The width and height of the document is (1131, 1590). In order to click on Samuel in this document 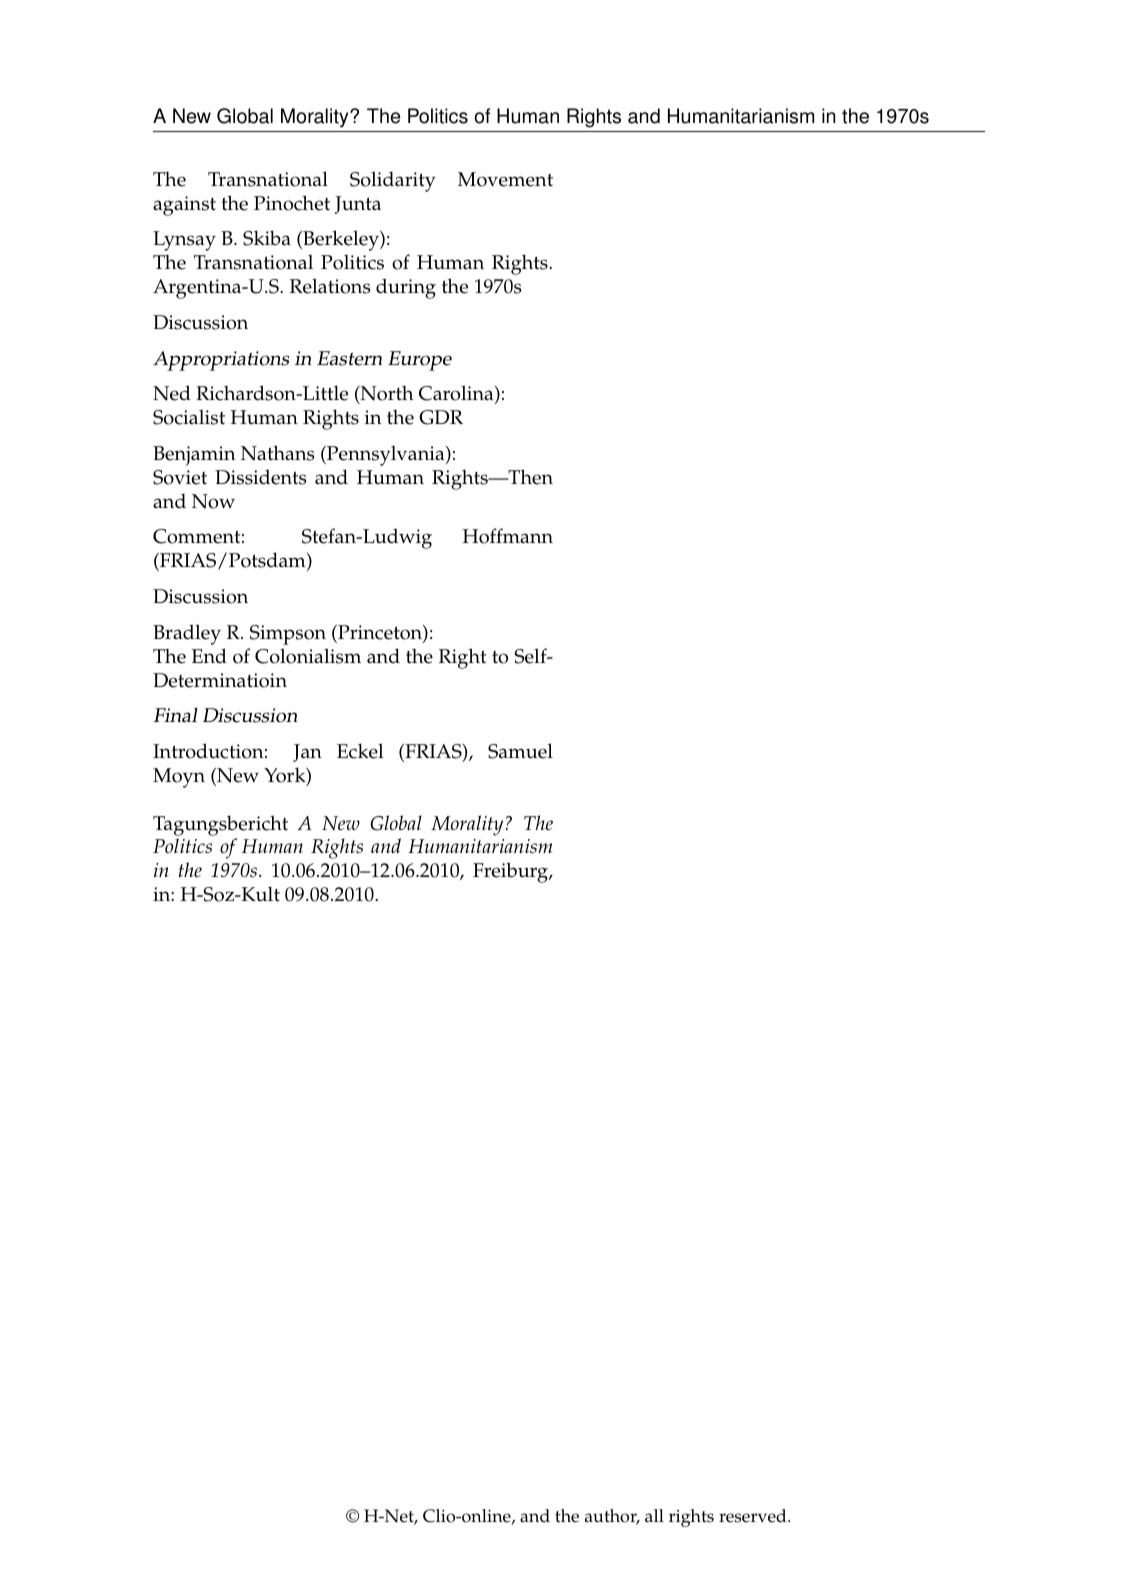, I will do `click(520, 751)`.
